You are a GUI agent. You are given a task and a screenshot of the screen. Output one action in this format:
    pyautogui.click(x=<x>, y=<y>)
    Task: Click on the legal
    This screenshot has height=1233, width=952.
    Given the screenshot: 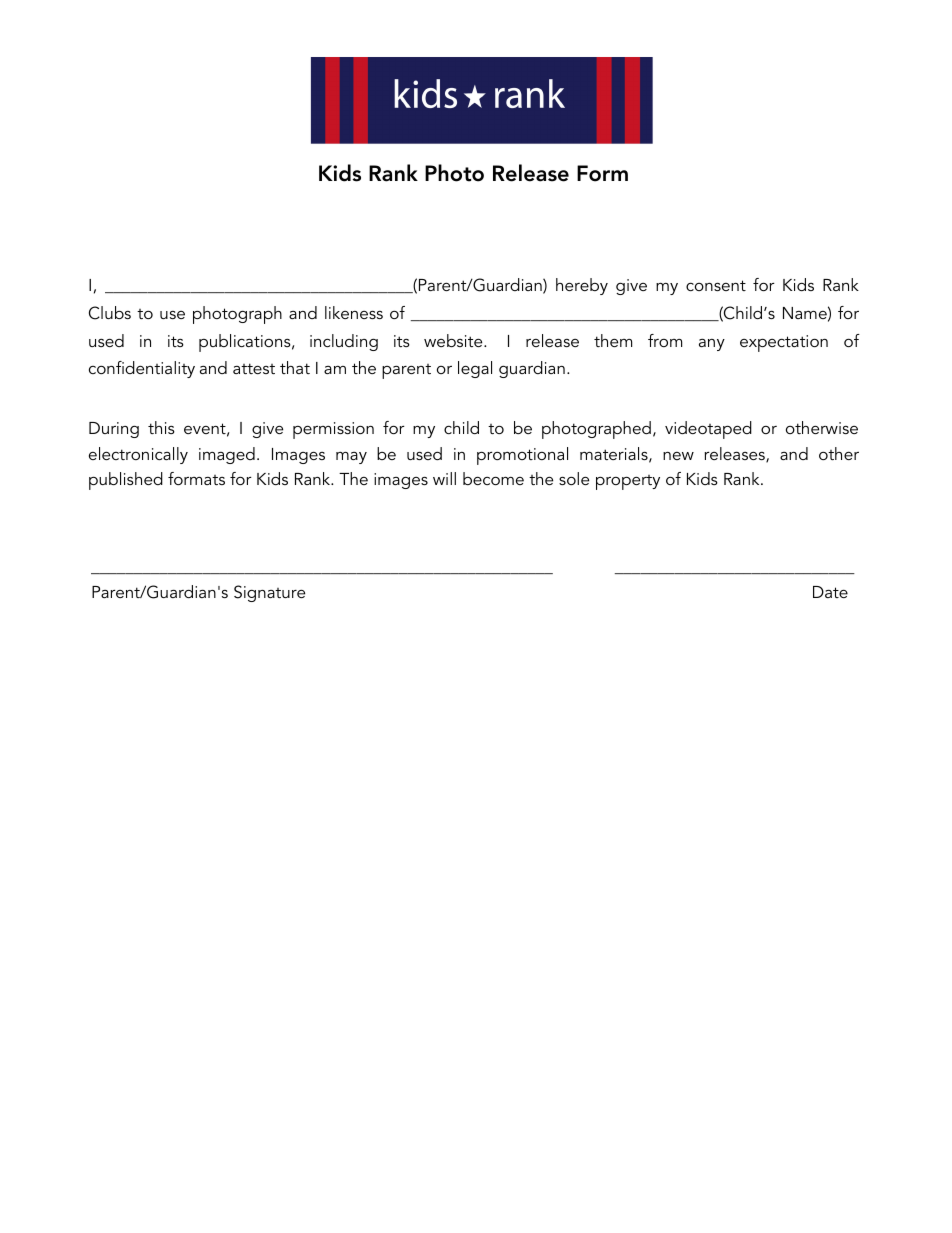 What is the action you would take?
    pyautogui.click(x=475, y=369)
